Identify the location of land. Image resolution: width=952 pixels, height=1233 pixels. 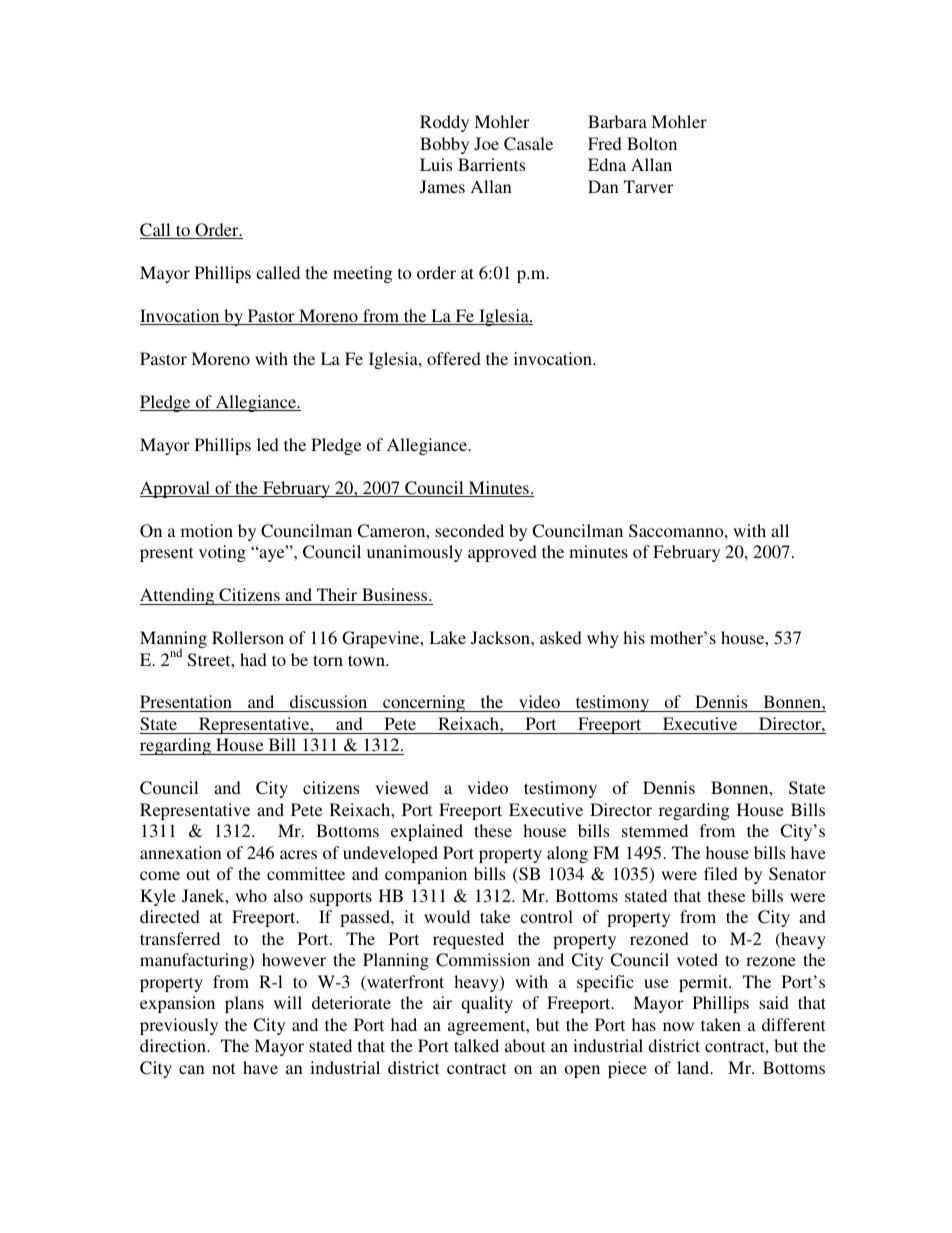
(694, 1067).
